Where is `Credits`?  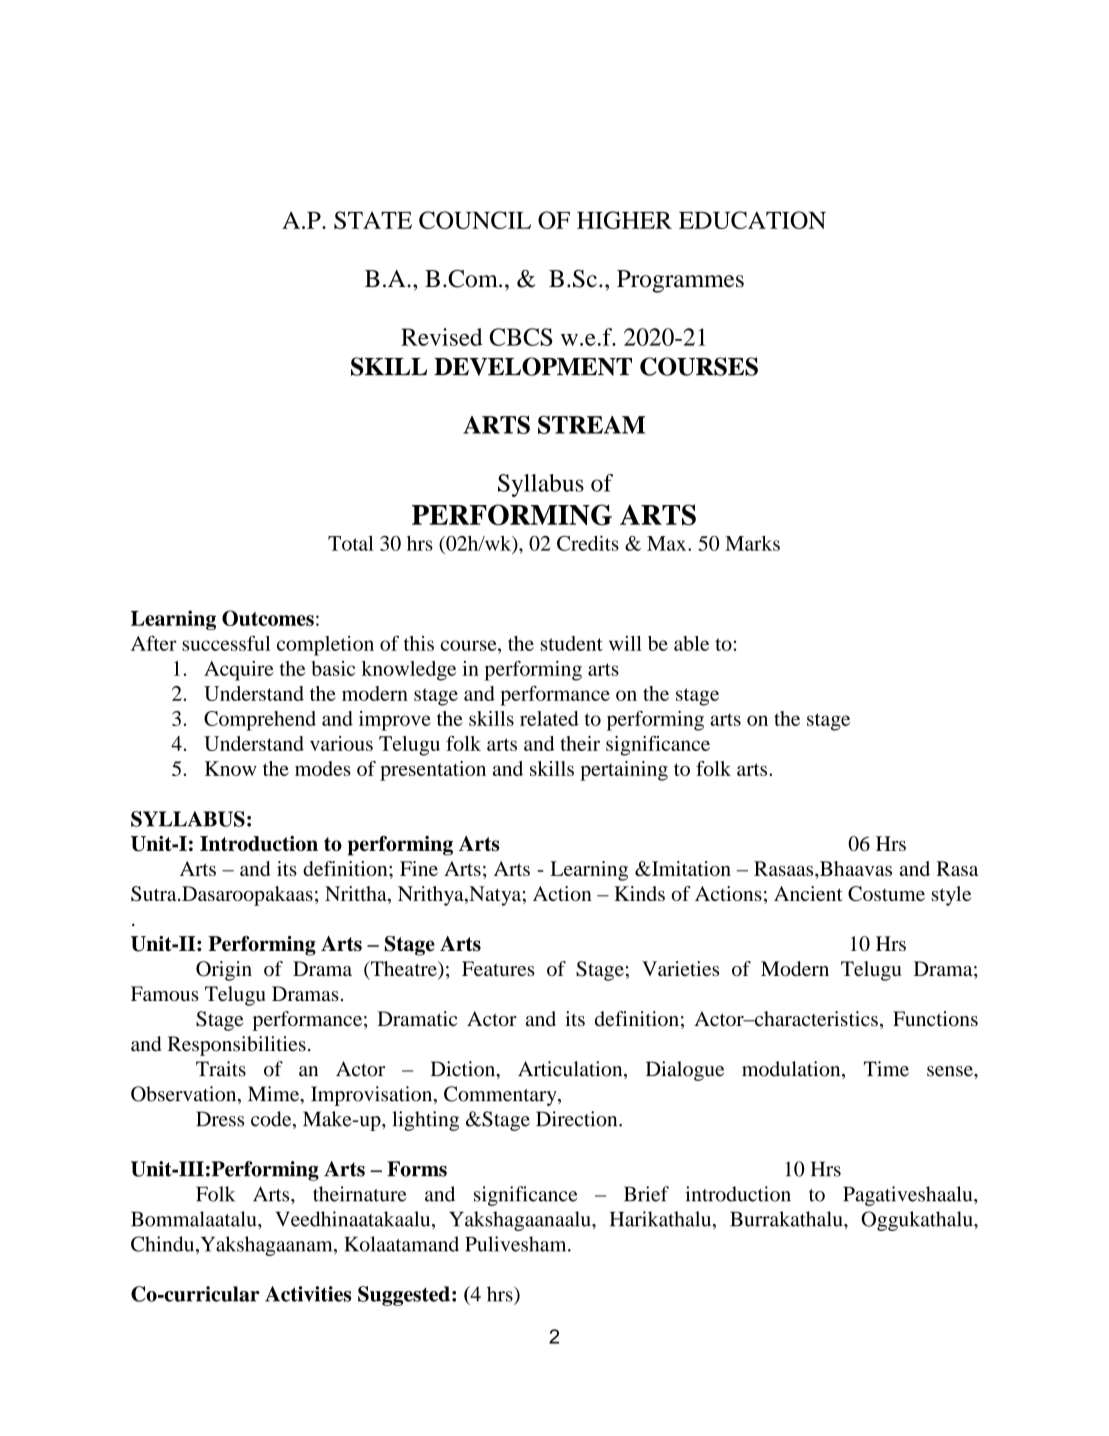 Credits is located at coordinates (588, 543).
